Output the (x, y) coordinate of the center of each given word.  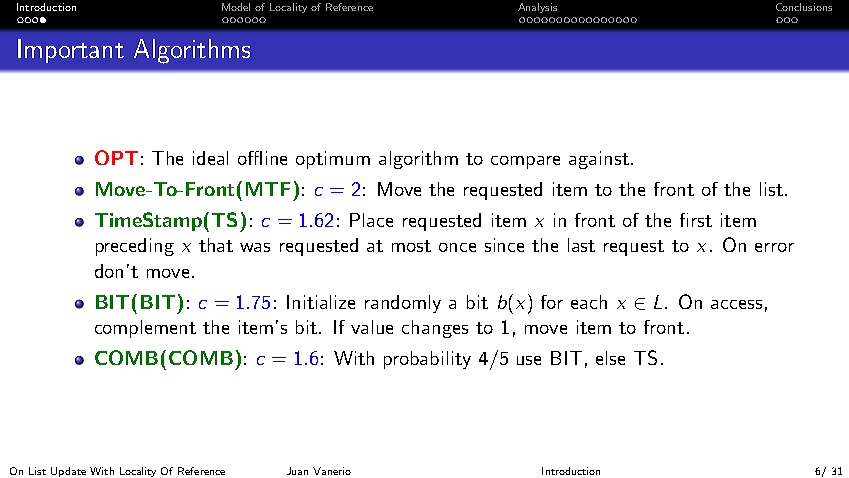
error (774, 247)
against (599, 160)
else (610, 358)
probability (427, 360)
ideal (210, 158)
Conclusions (804, 7)
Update (68, 472)
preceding (135, 247)
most (411, 246)
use (529, 360)
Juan (297, 471)
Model (236, 7)
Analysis (537, 8)
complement (145, 329)
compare (525, 162)
